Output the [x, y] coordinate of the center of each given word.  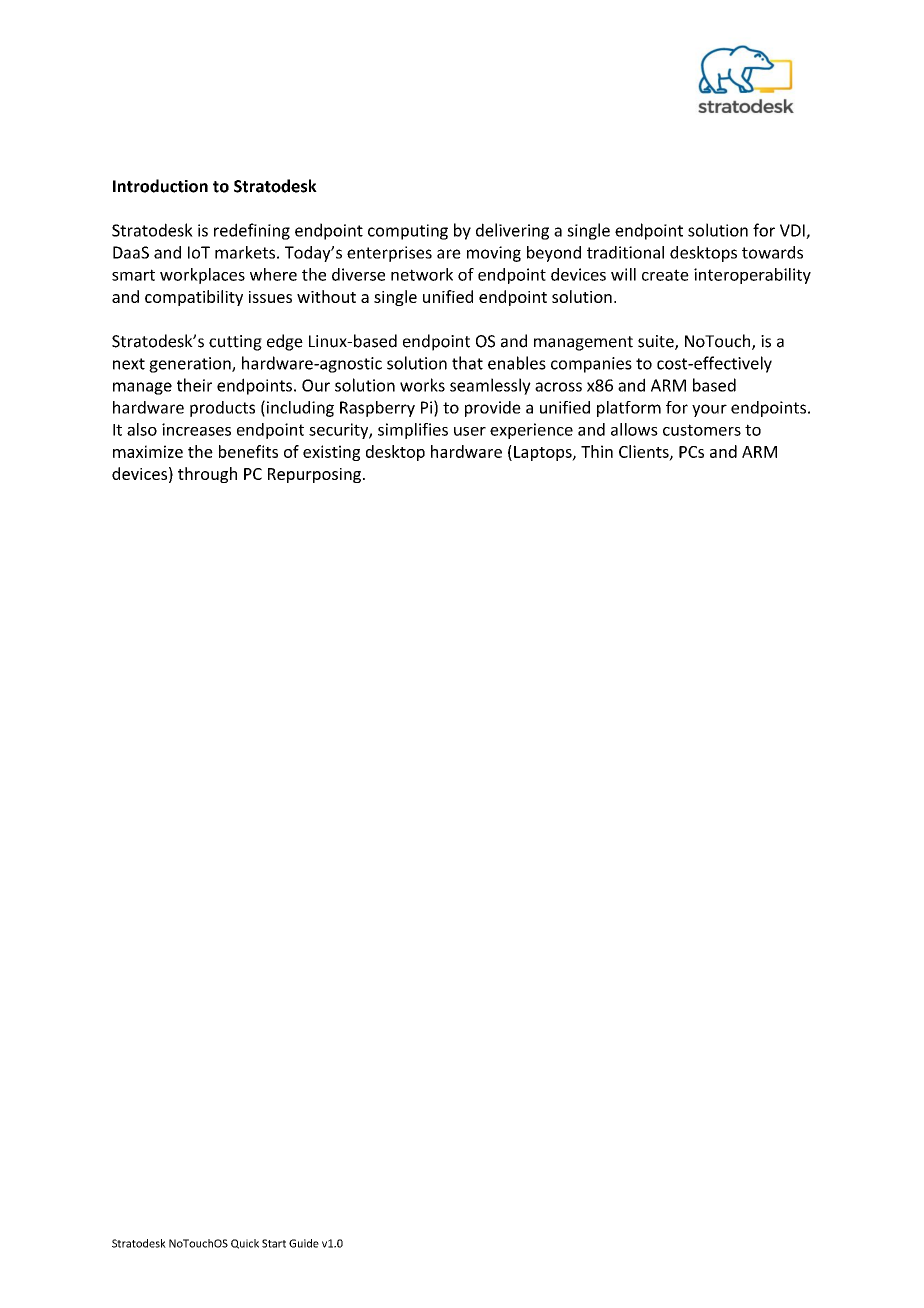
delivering [512, 231]
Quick [245, 1244]
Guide [304, 1243]
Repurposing [314, 475]
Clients [644, 451]
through [207, 475]
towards [772, 252]
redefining [252, 231]
